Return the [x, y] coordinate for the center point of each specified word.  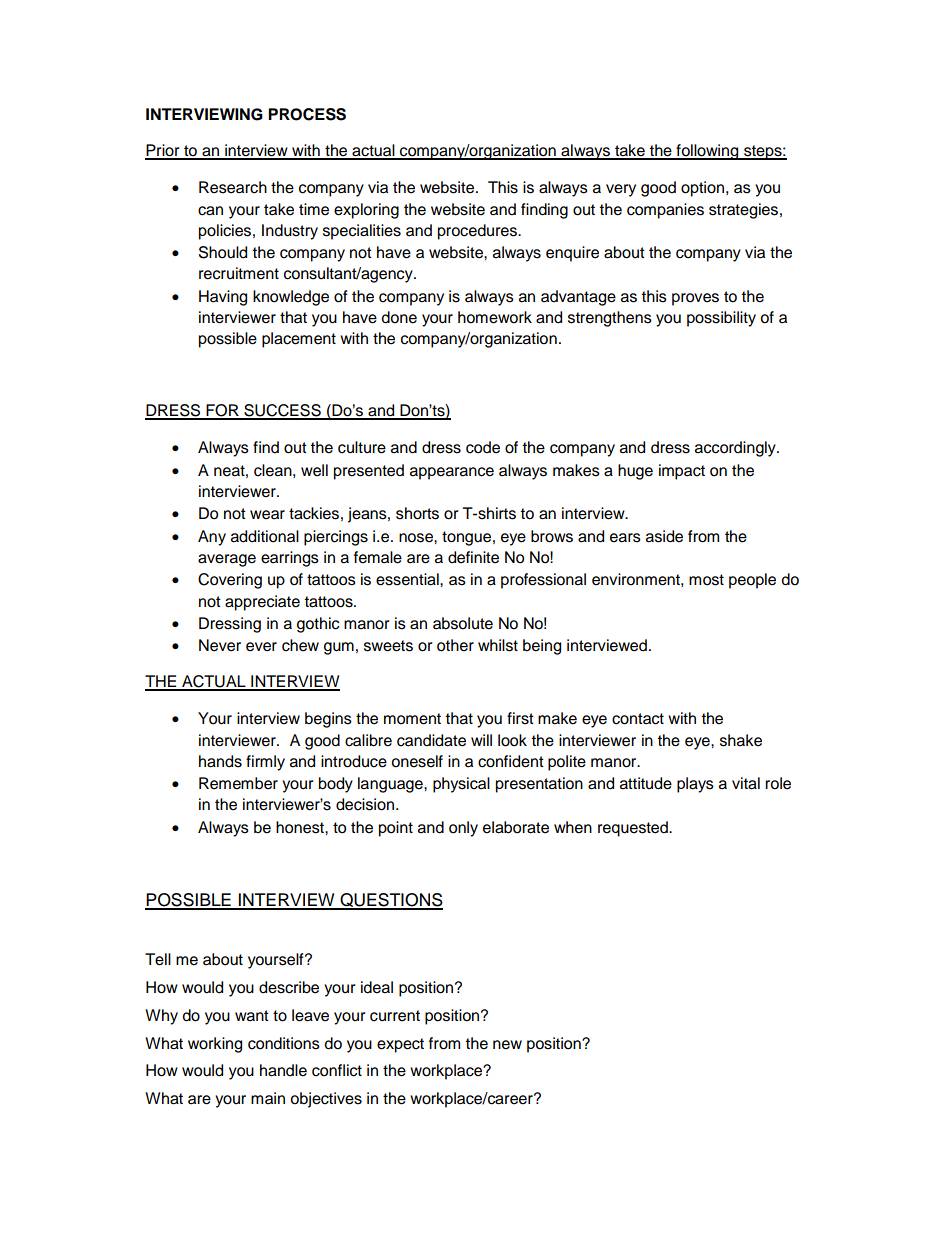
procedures [479, 232]
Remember [238, 783]
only [463, 829]
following [707, 152]
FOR [222, 411]
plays [695, 785]
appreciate [262, 603]
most [706, 580]
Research [233, 187]
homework [495, 317]
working [215, 1045]
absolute [463, 623]
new [507, 1045]
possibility [721, 319]
